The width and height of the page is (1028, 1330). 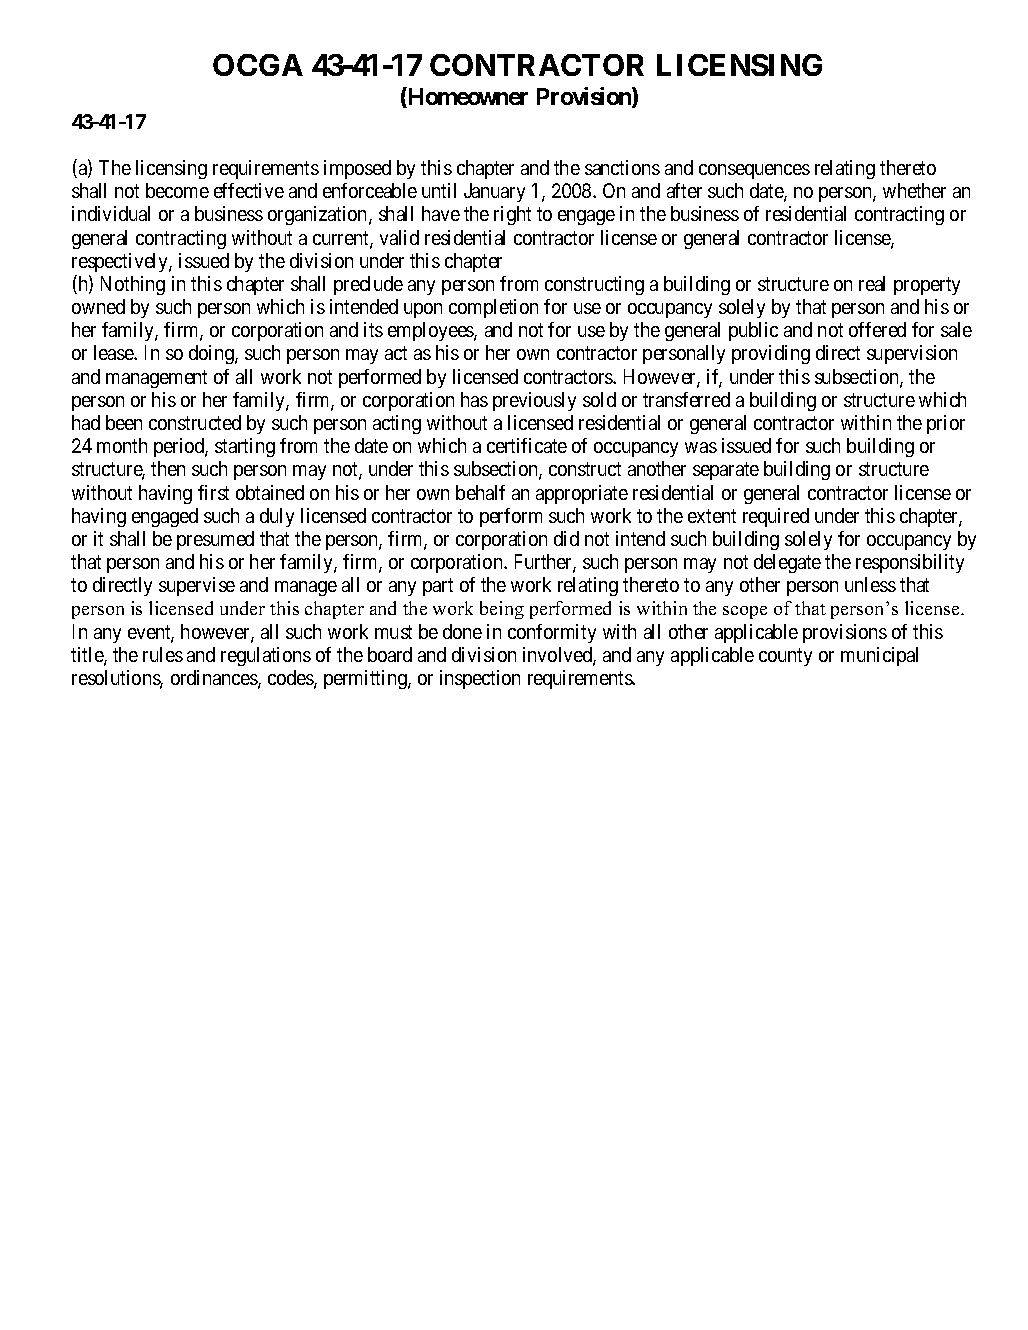 I want to click on behalf, so click(x=480, y=492).
